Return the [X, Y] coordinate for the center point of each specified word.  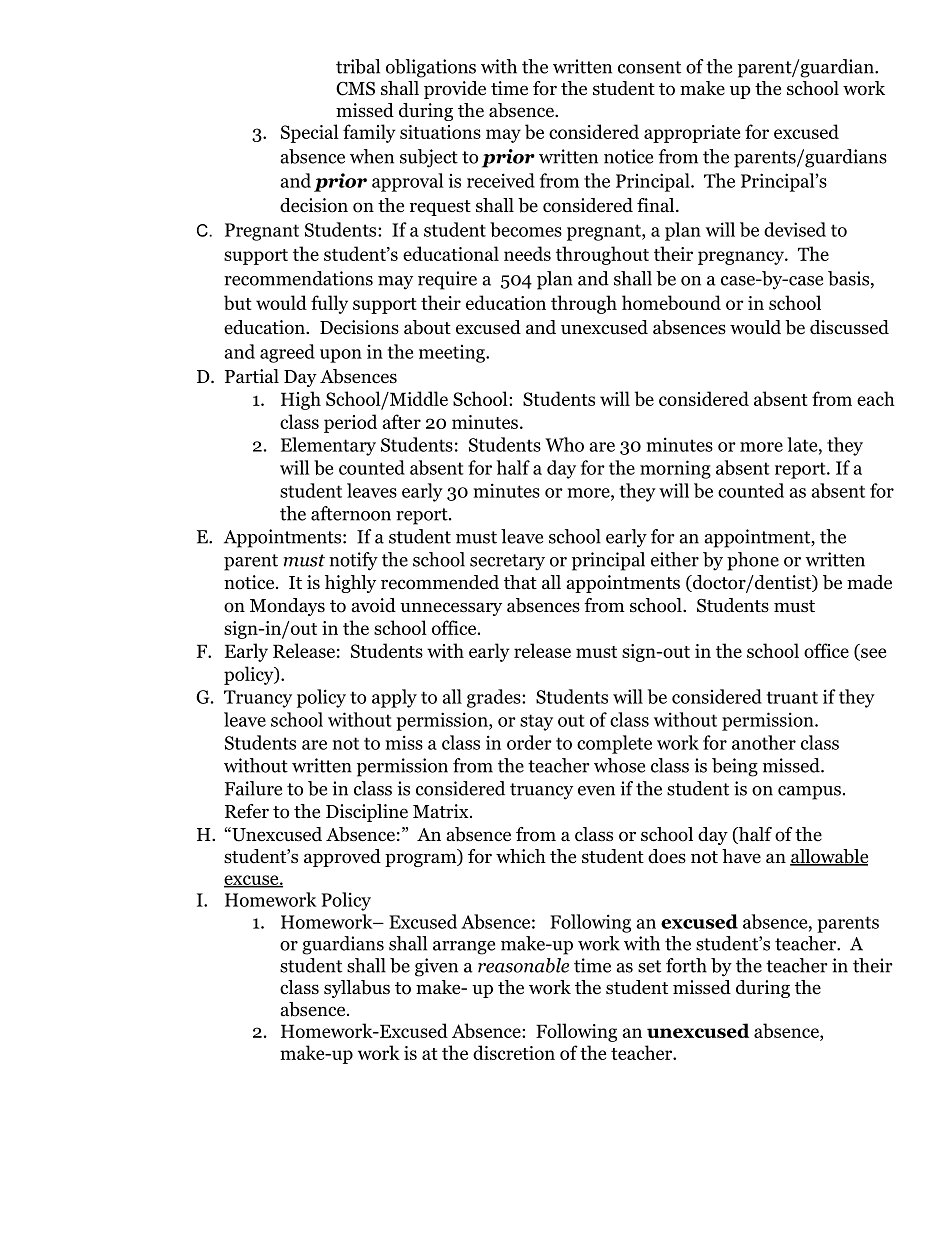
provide [455, 90]
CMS [355, 88]
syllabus [357, 989]
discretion [514, 1052]
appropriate [692, 134]
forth [686, 965]
